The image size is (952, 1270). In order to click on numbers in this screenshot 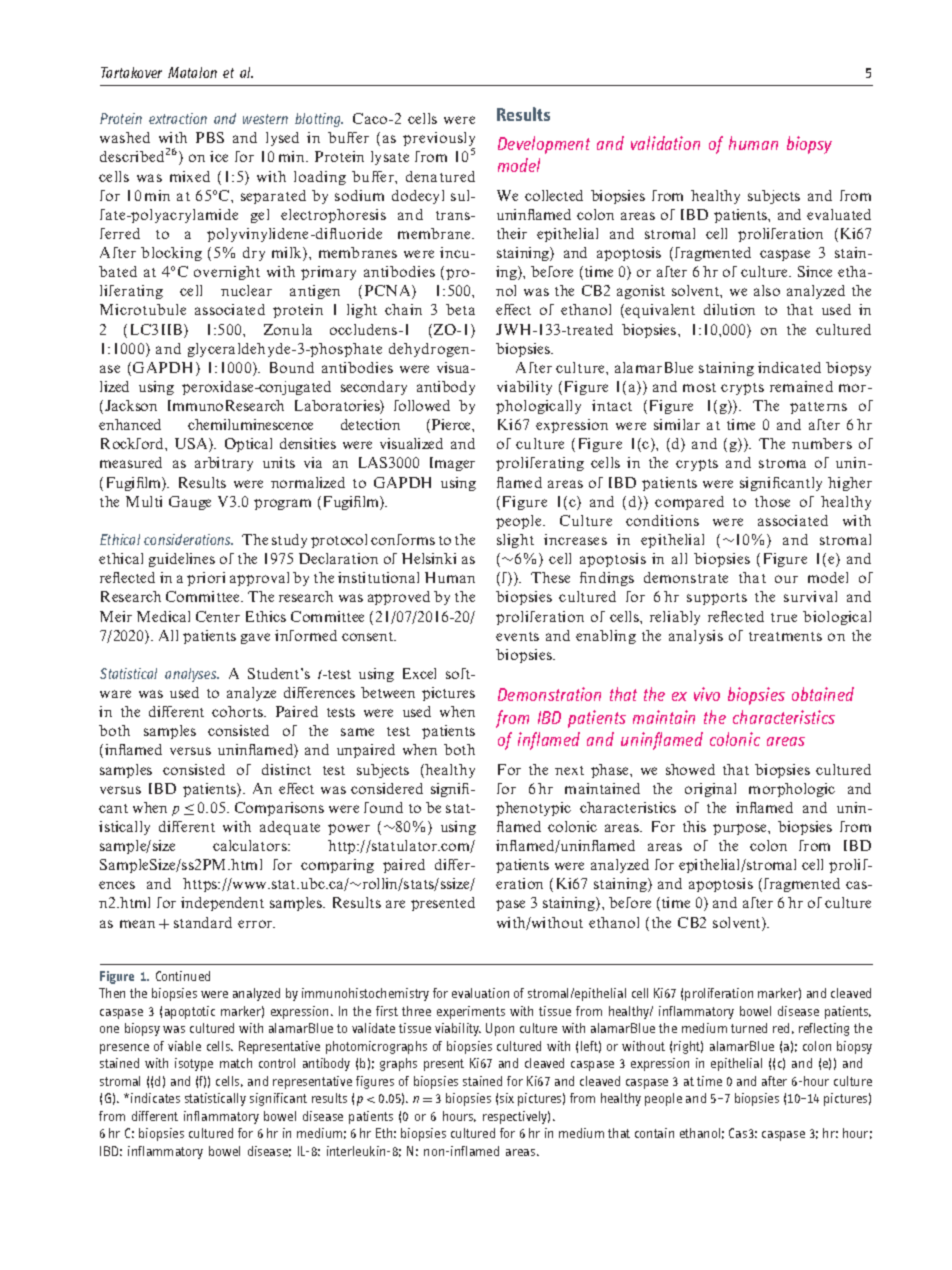, I will do `click(822, 443)`.
